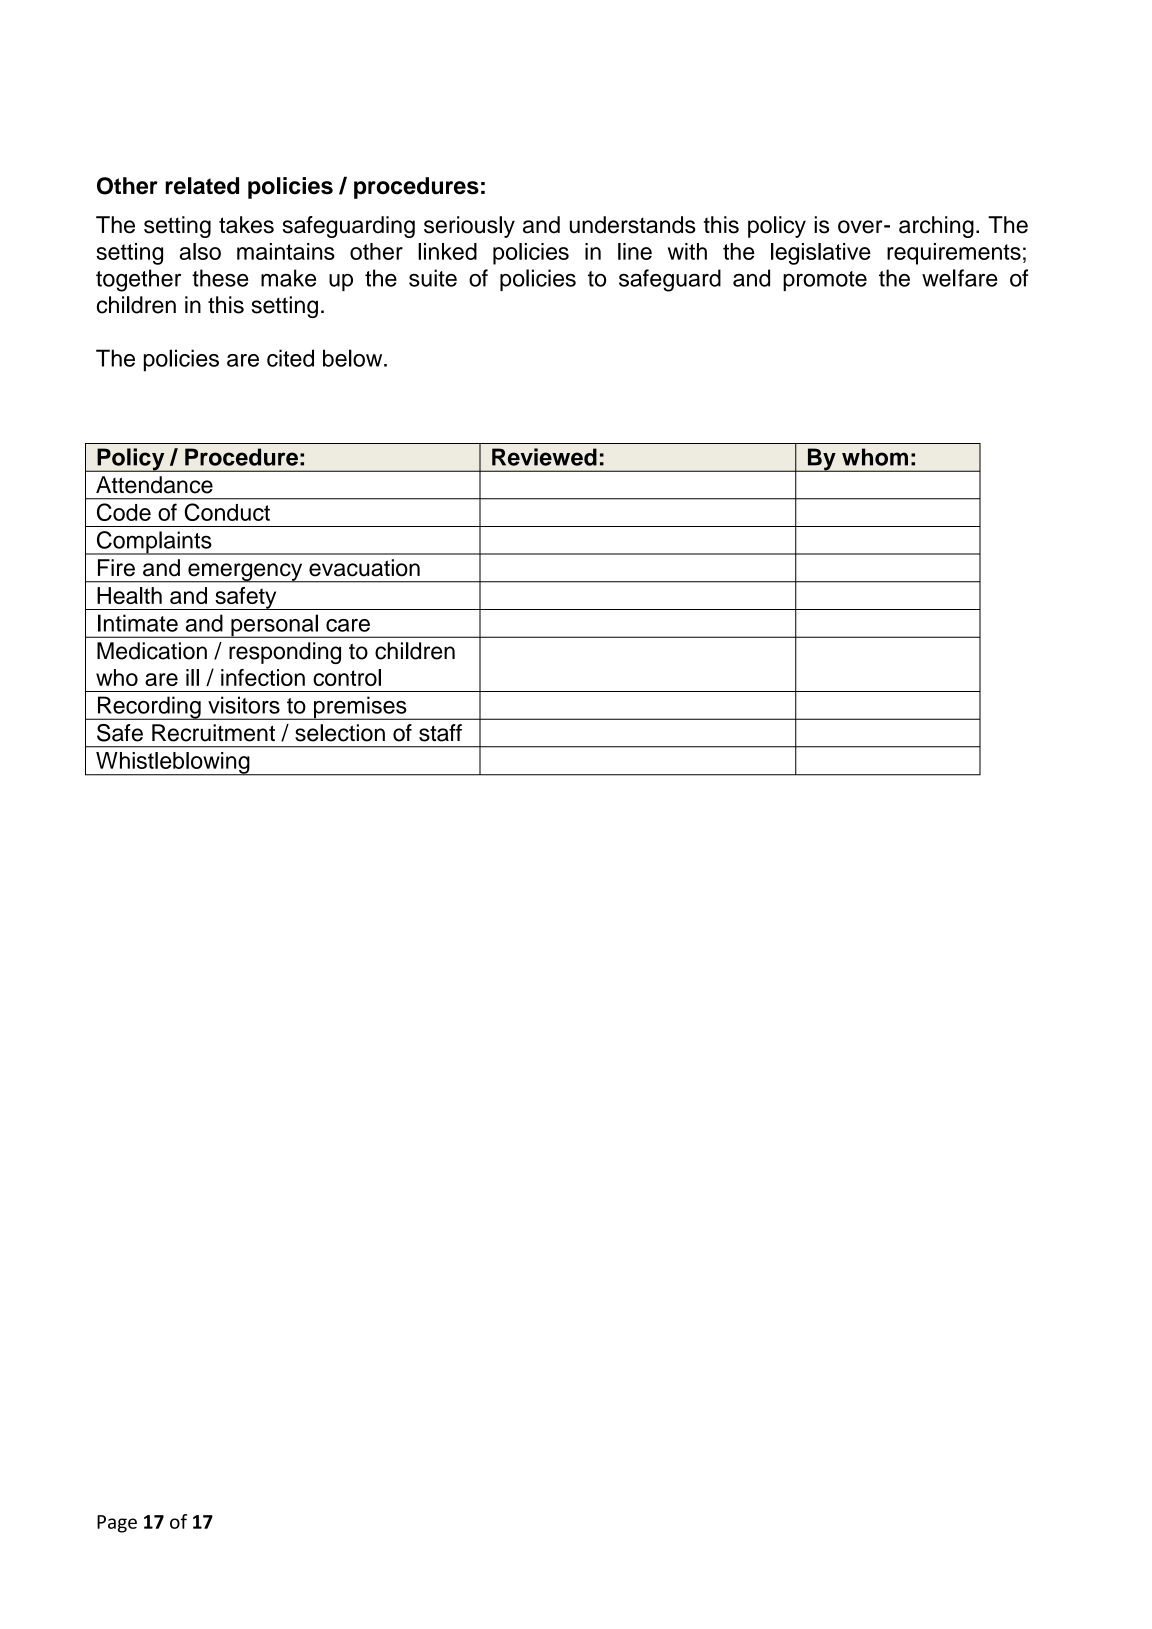 The image size is (1152, 1629). What do you see at coordinates (821, 254) in the screenshot?
I see `legislative` at bounding box center [821, 254].
